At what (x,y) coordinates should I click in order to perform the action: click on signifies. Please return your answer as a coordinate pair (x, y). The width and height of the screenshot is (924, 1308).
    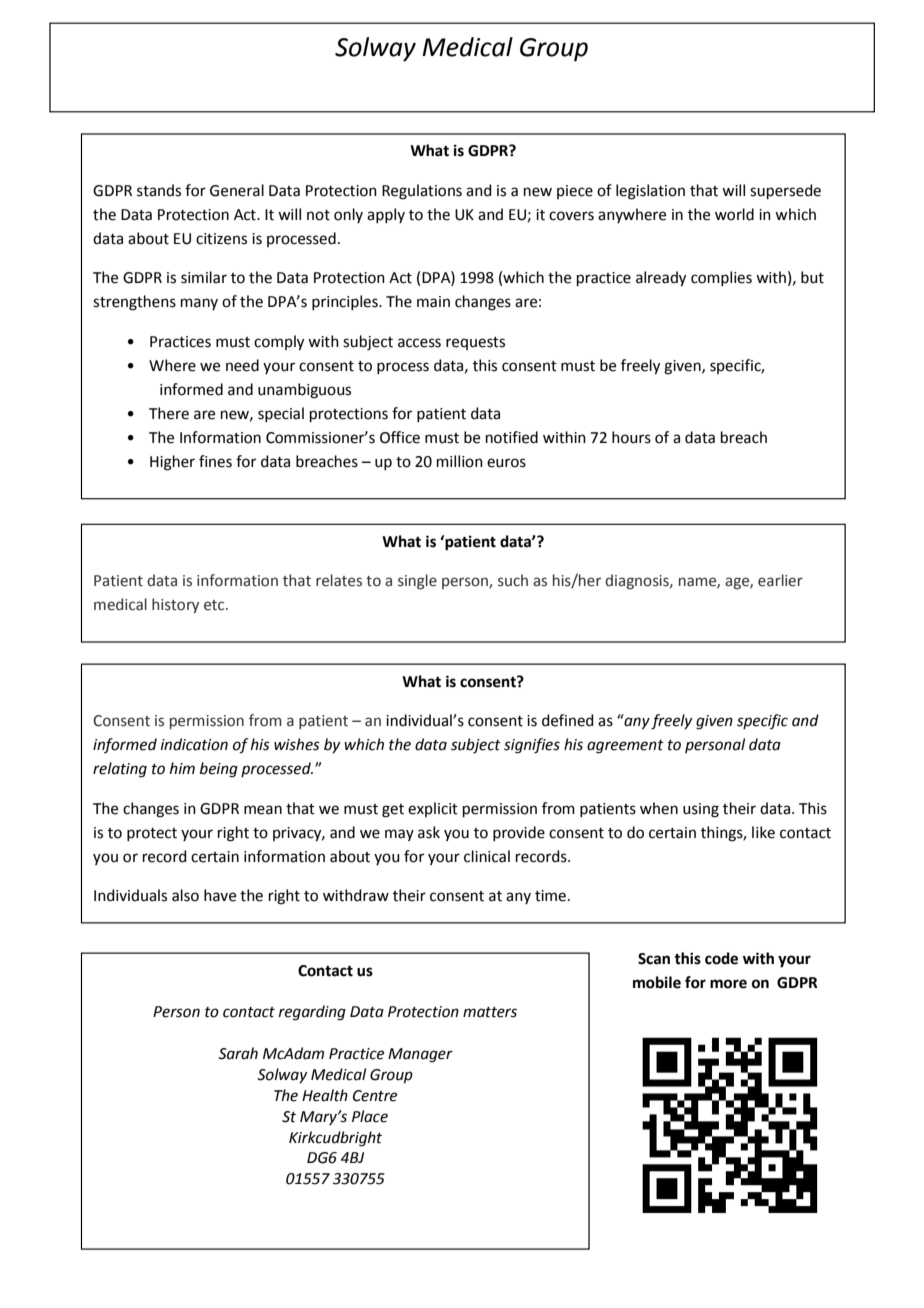
    Looking at the image, I should click on (532, 746).
